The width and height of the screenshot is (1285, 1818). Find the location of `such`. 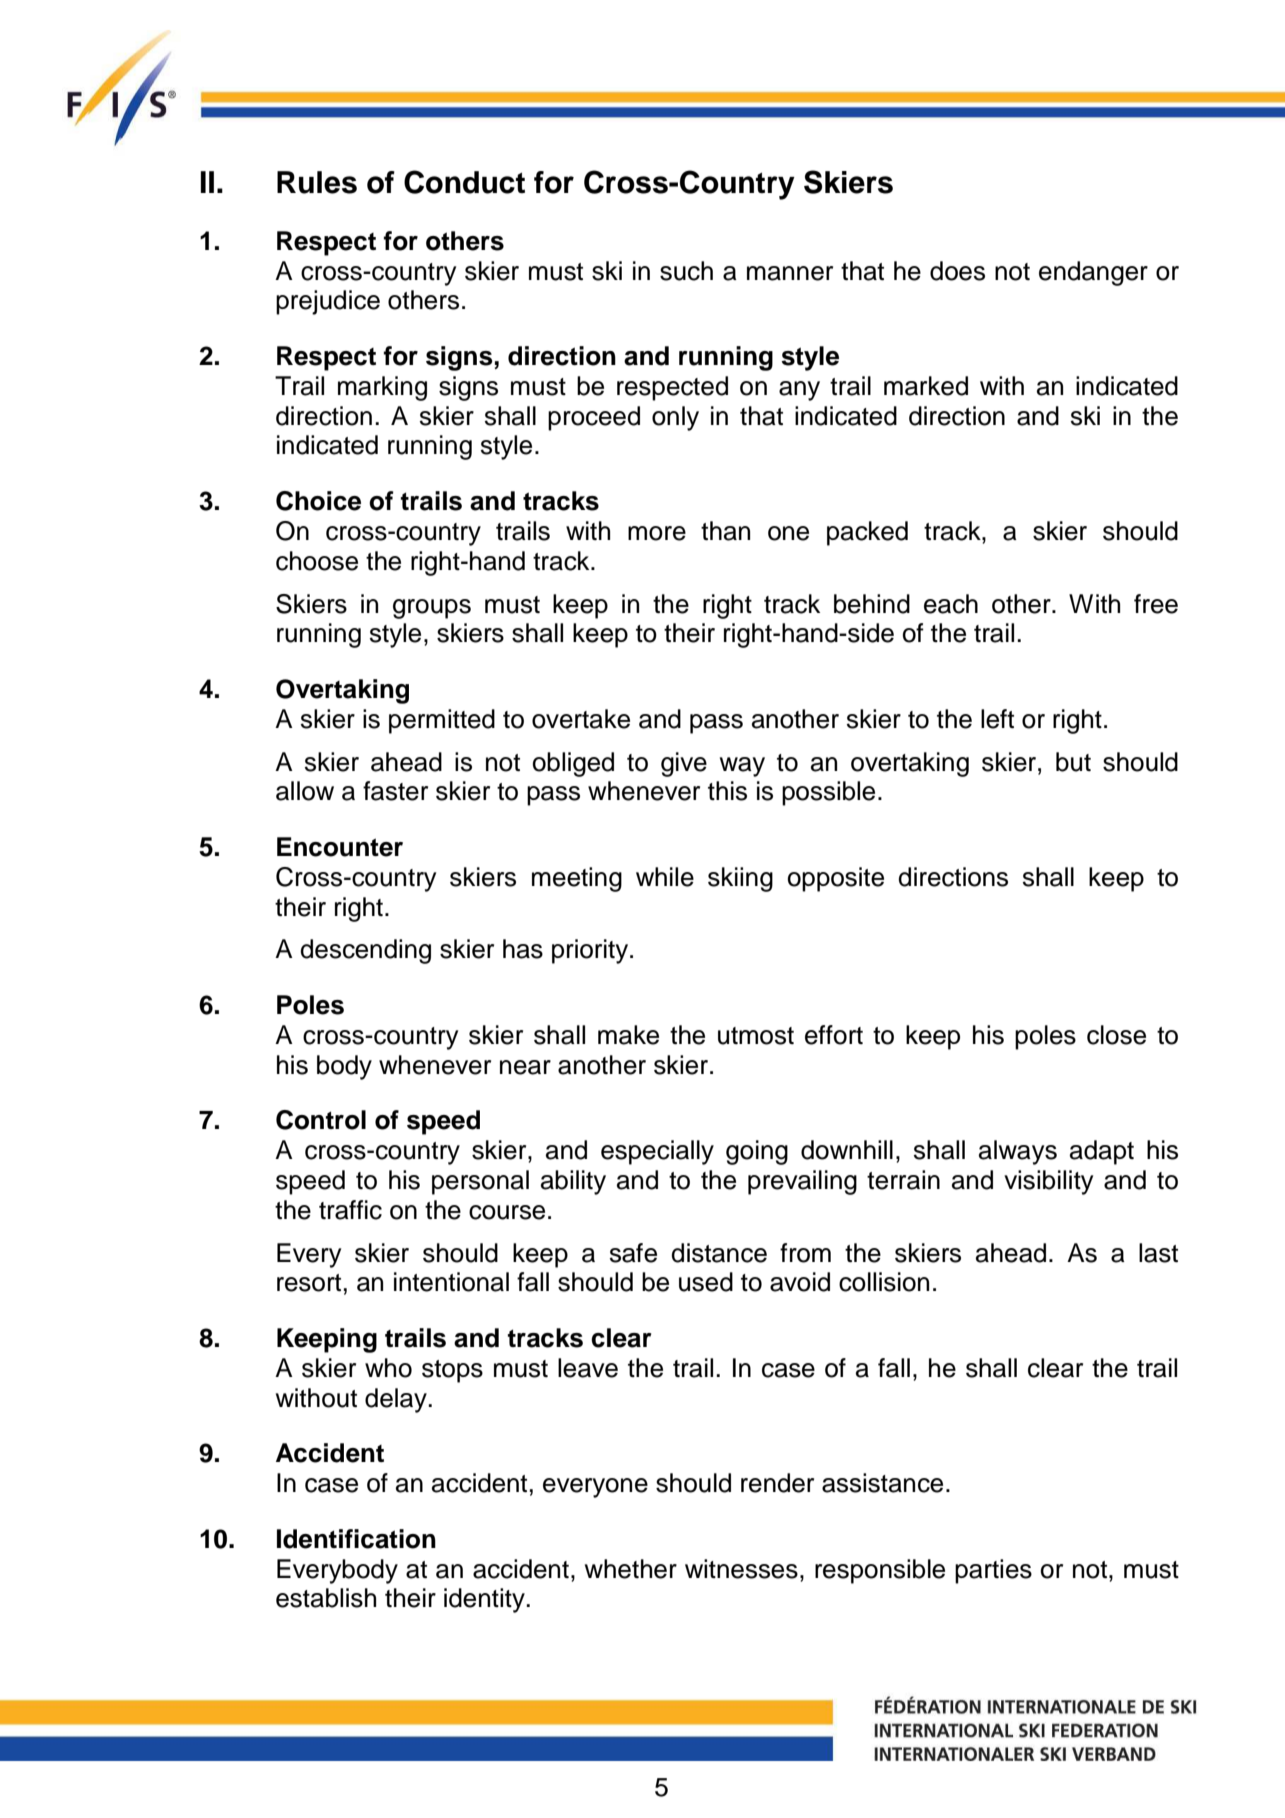

such is located at coordinates (686, 271).
